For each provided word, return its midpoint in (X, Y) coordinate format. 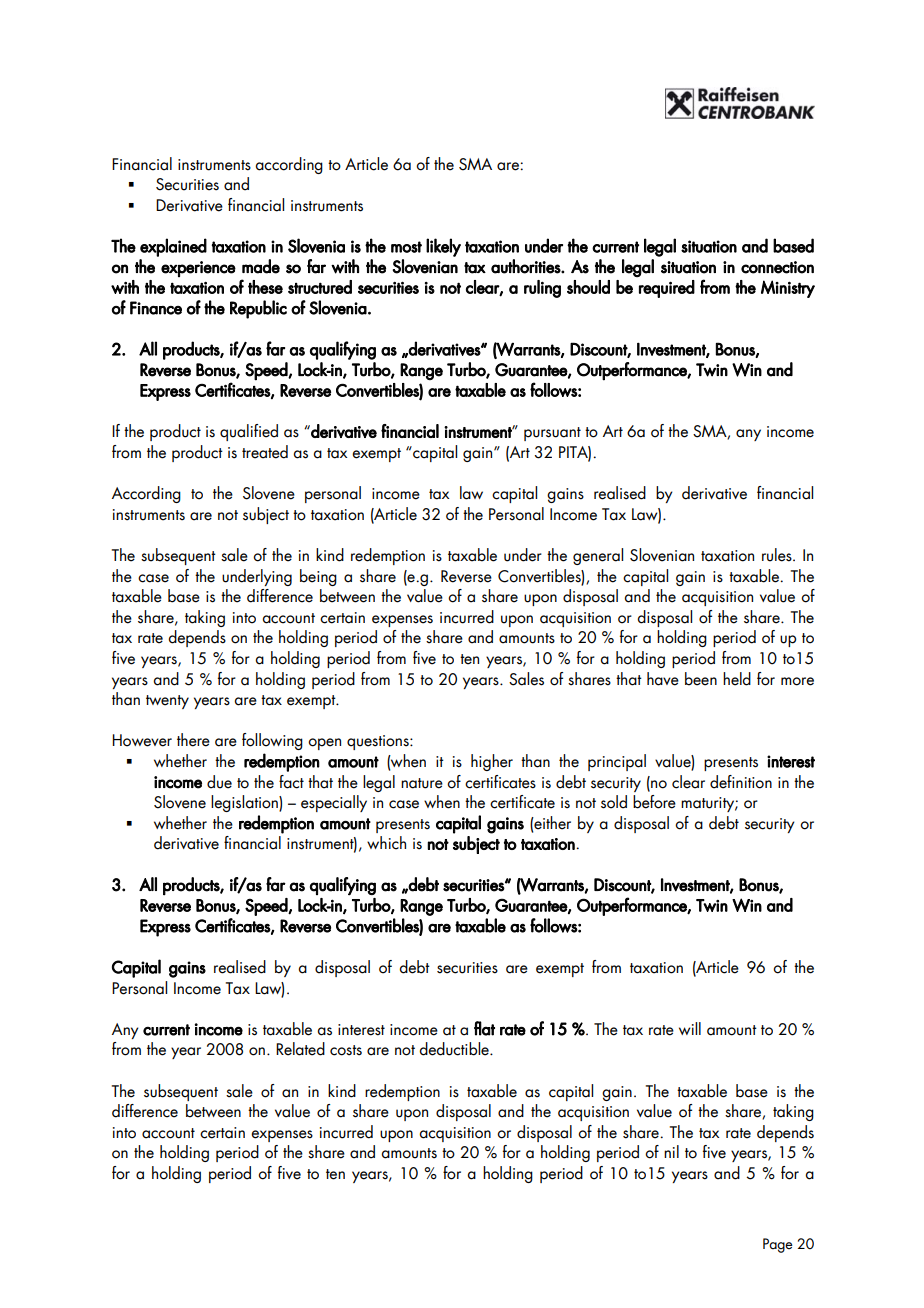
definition (741, 782)
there (193, 740)
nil (671, 1151)
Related (300, 1049)
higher (492, 762)
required (667, 289)
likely (443, 247)
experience (198, 269)
